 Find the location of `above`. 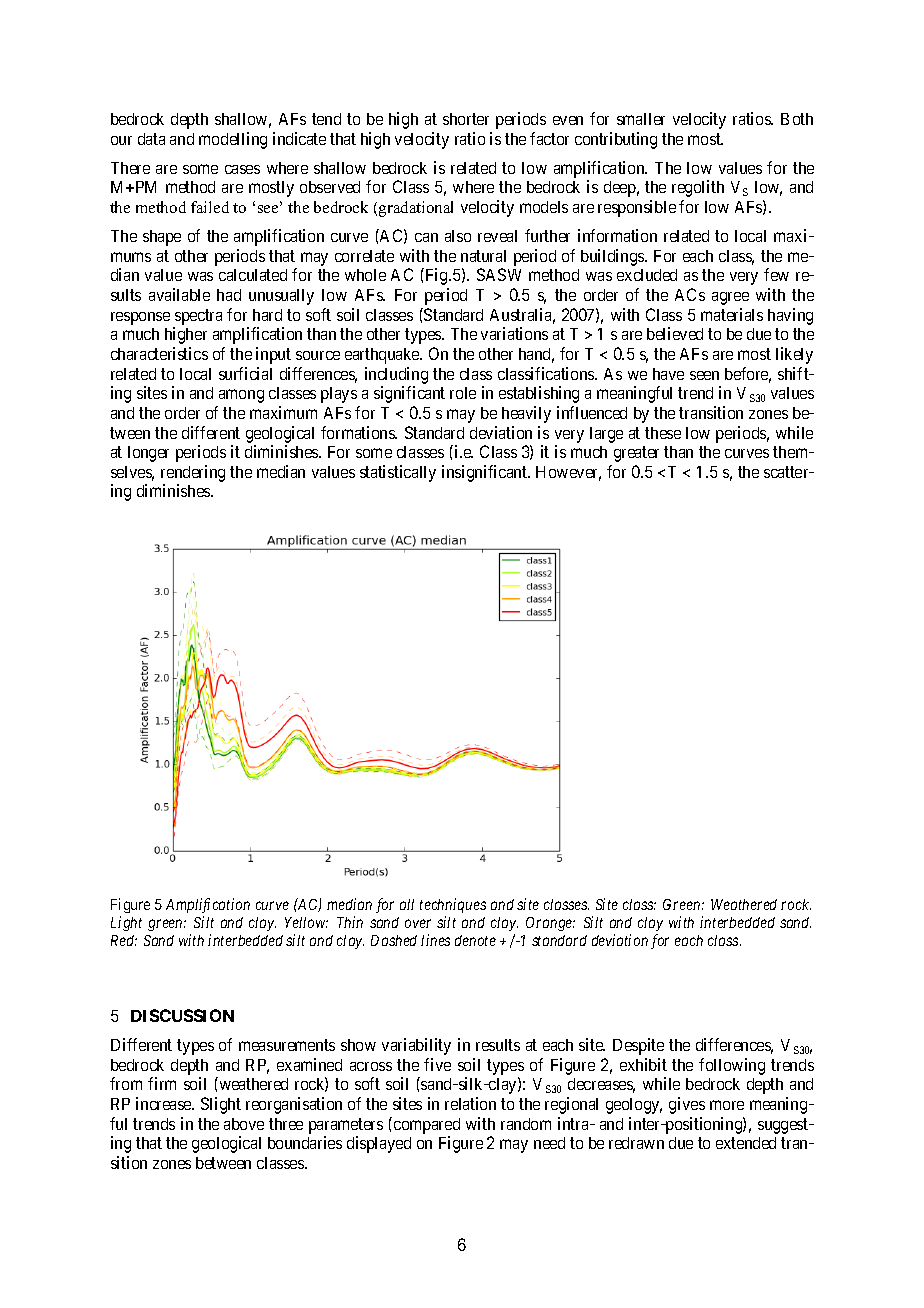

above is located at coordinates (244, 1124).
